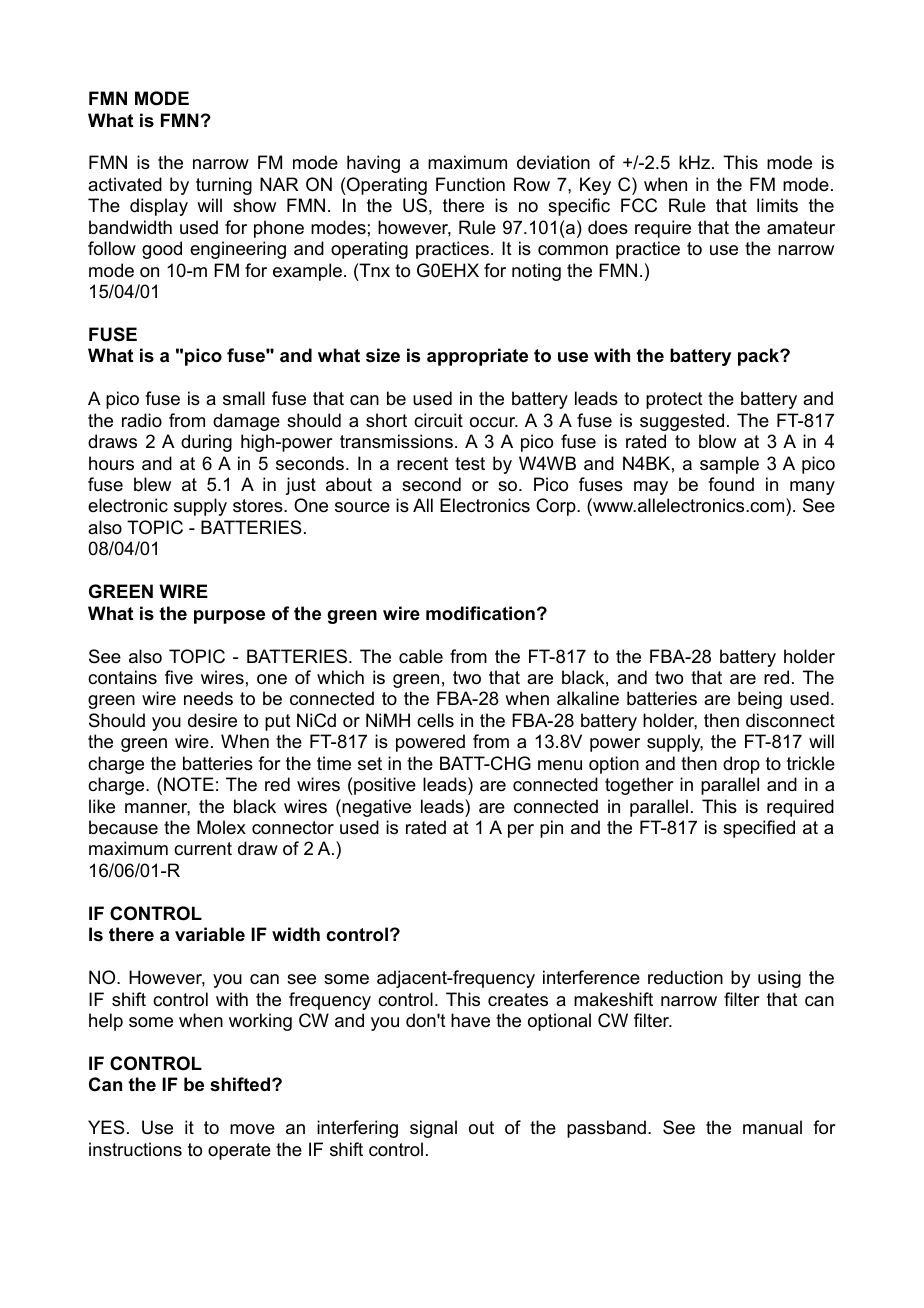  I want to click on Function, so click(470, 184).
